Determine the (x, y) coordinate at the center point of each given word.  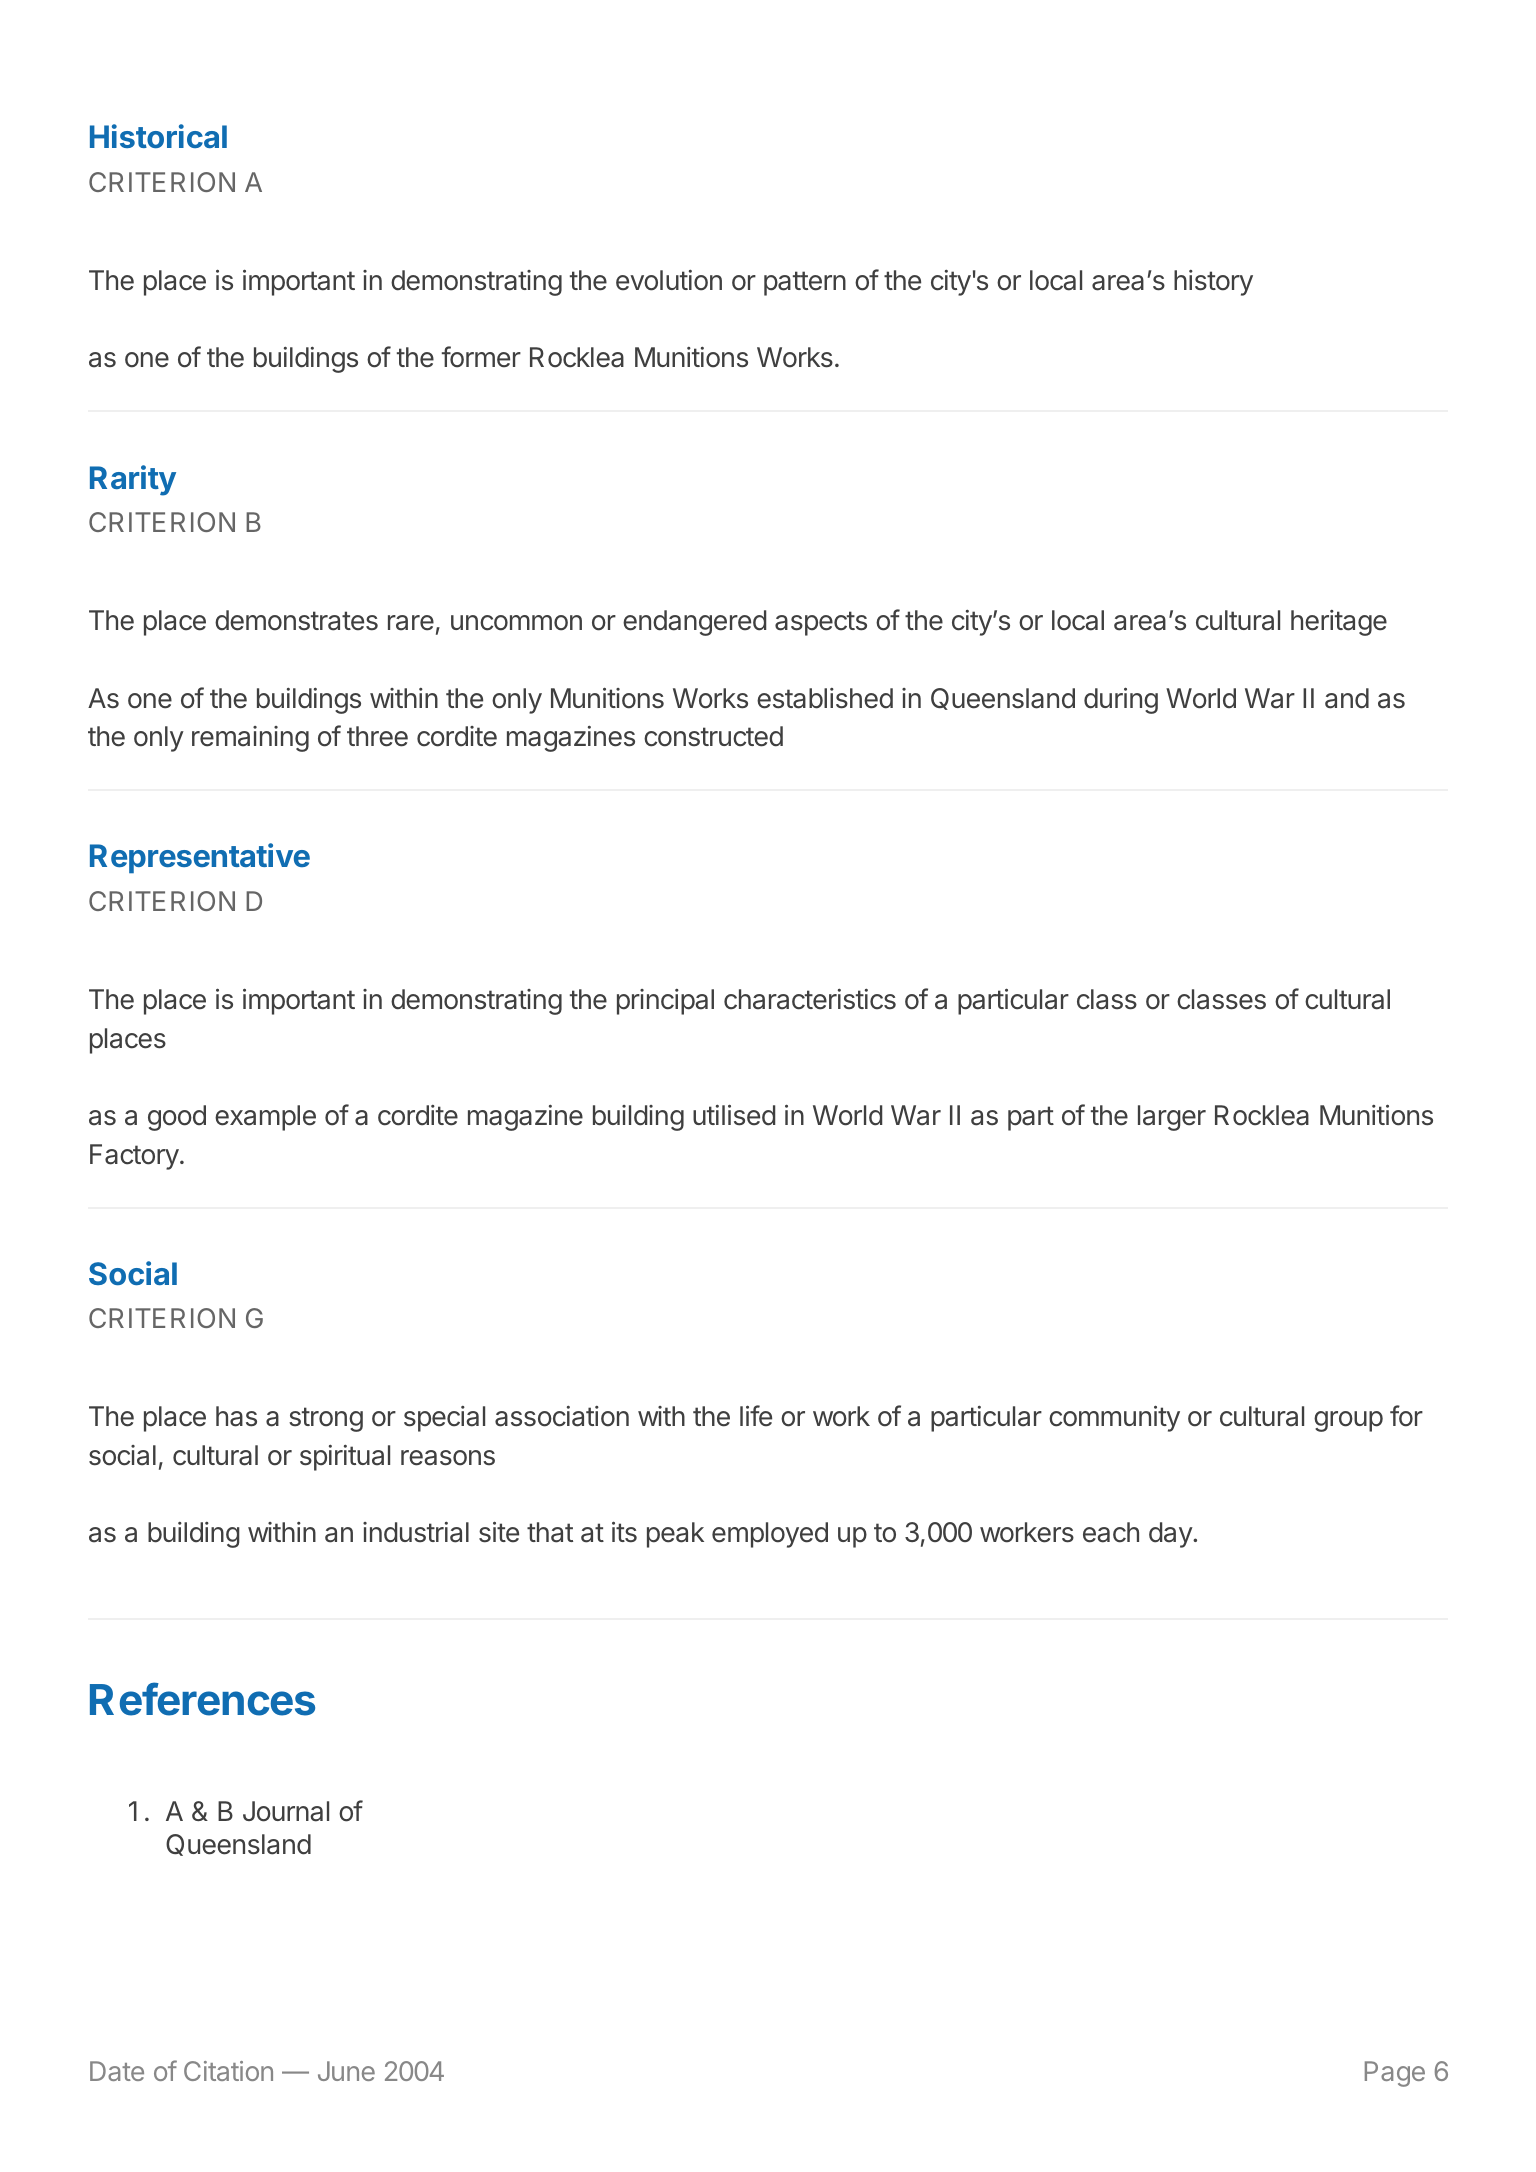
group (1348, 1421)
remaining (250, 739)
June (346, 2071)
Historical (158, 136)
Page (1395, 2074)
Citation (228, 2071)
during (1121, 700)
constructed (713, 736)
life (756, 1416)
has (236, 1416)
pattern (805, 283)
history (1213, 283)
